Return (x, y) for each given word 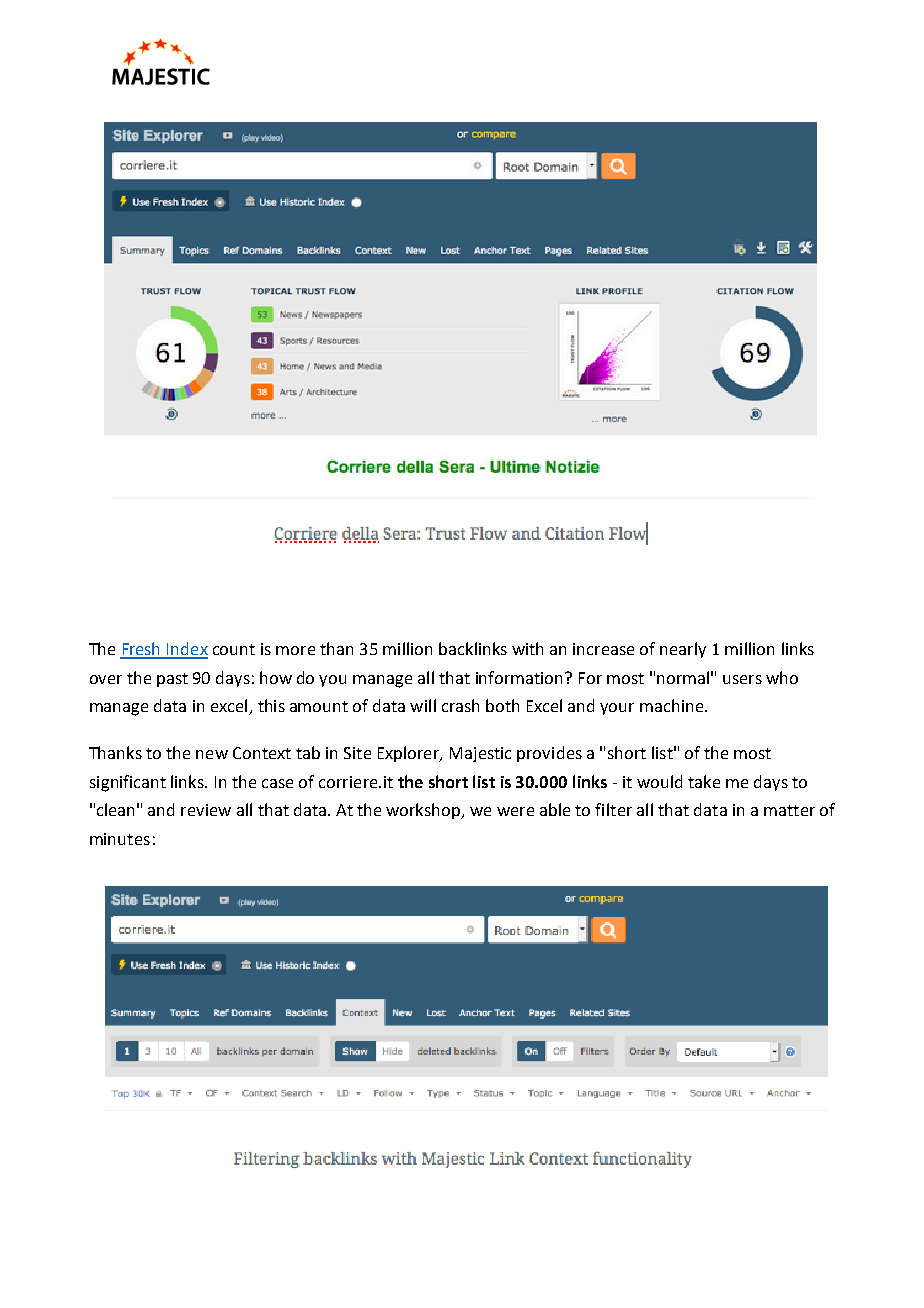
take (704, 781)
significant (128, 783)
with (527, 648)
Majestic (480, 754)
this (271, 705)
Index (186, 650)
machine (673, 705)
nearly (683, 650)
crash (460, 705)
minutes (120, 839)
